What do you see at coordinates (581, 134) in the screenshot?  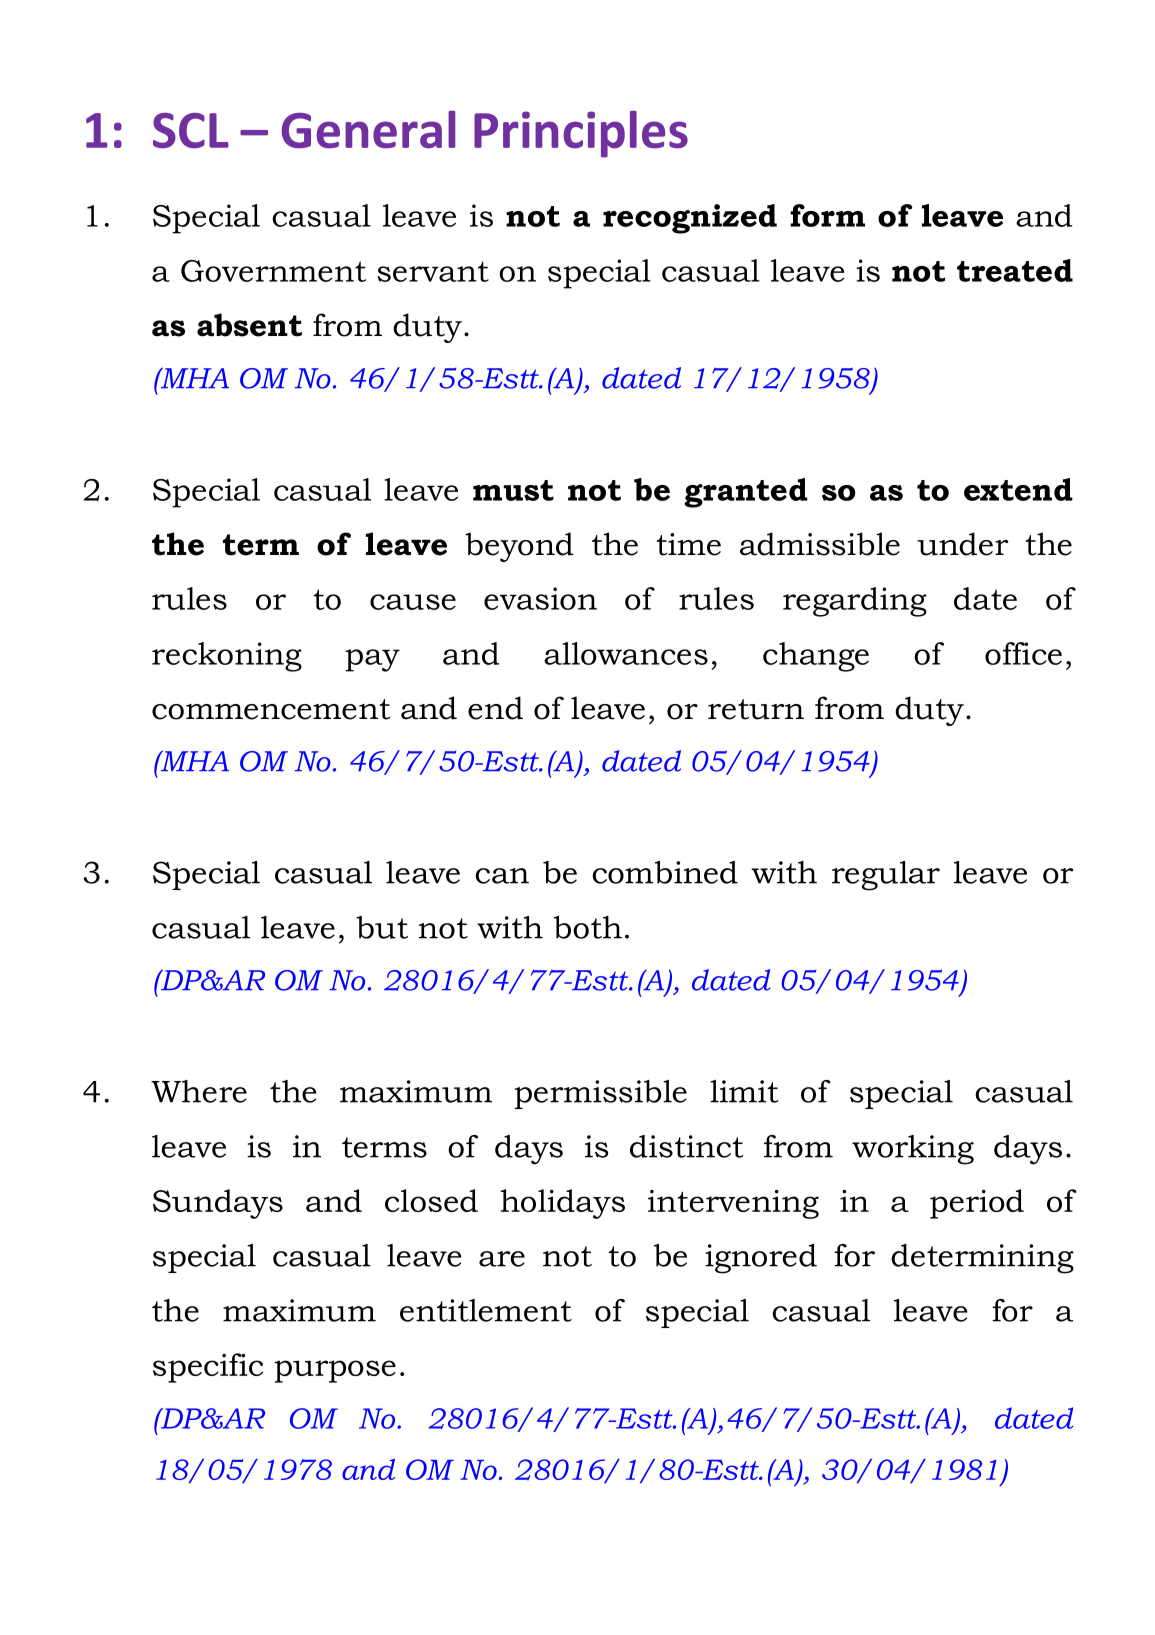 I see `Principles` at bounding box center [581, 134].
